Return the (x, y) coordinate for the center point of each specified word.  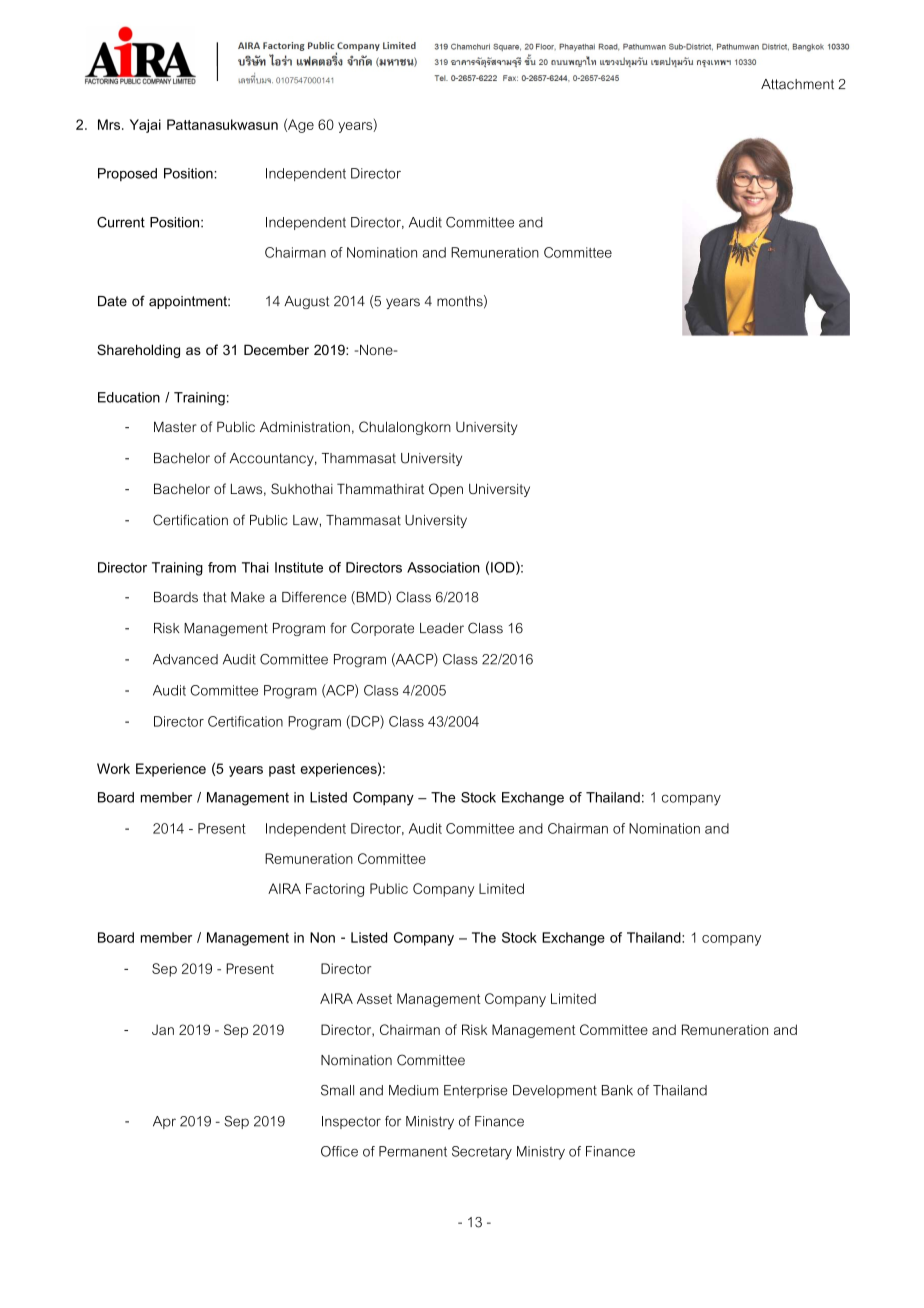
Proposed (127, 174)
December (276, 349)
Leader (442, 628)
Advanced (185, 659)
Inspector (351, 1122)
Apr (164, 1122)
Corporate (382, 629)
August (306, 302)
